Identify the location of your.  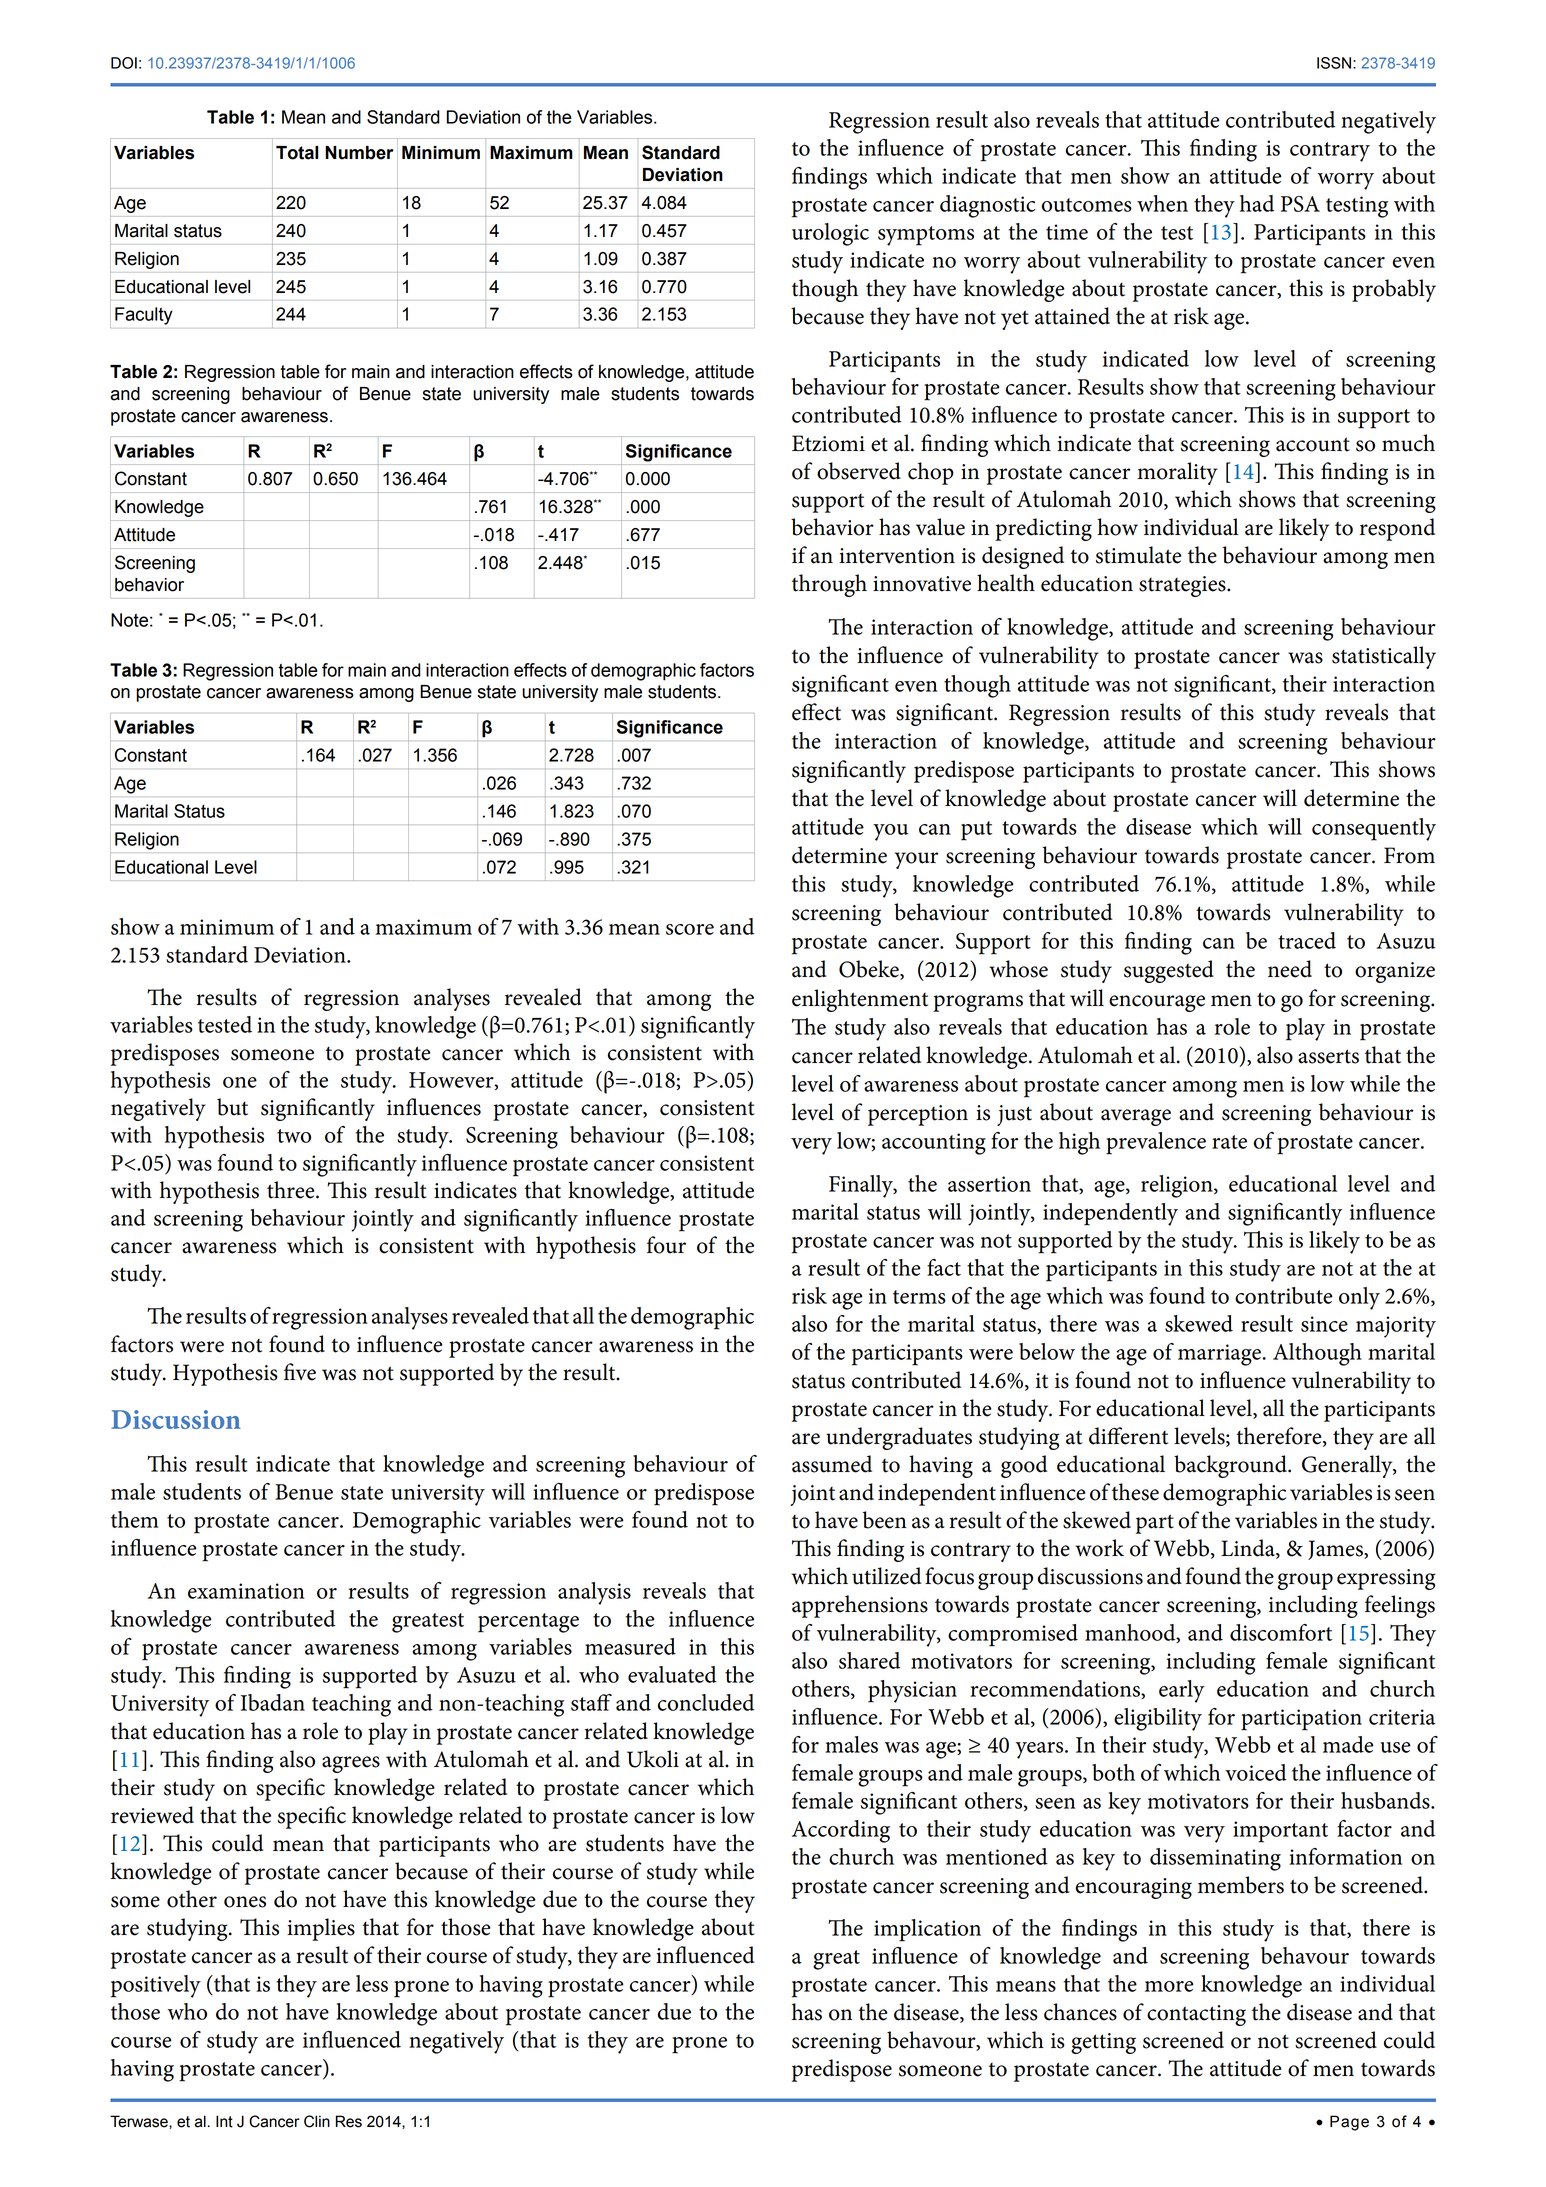
(916, 860).
